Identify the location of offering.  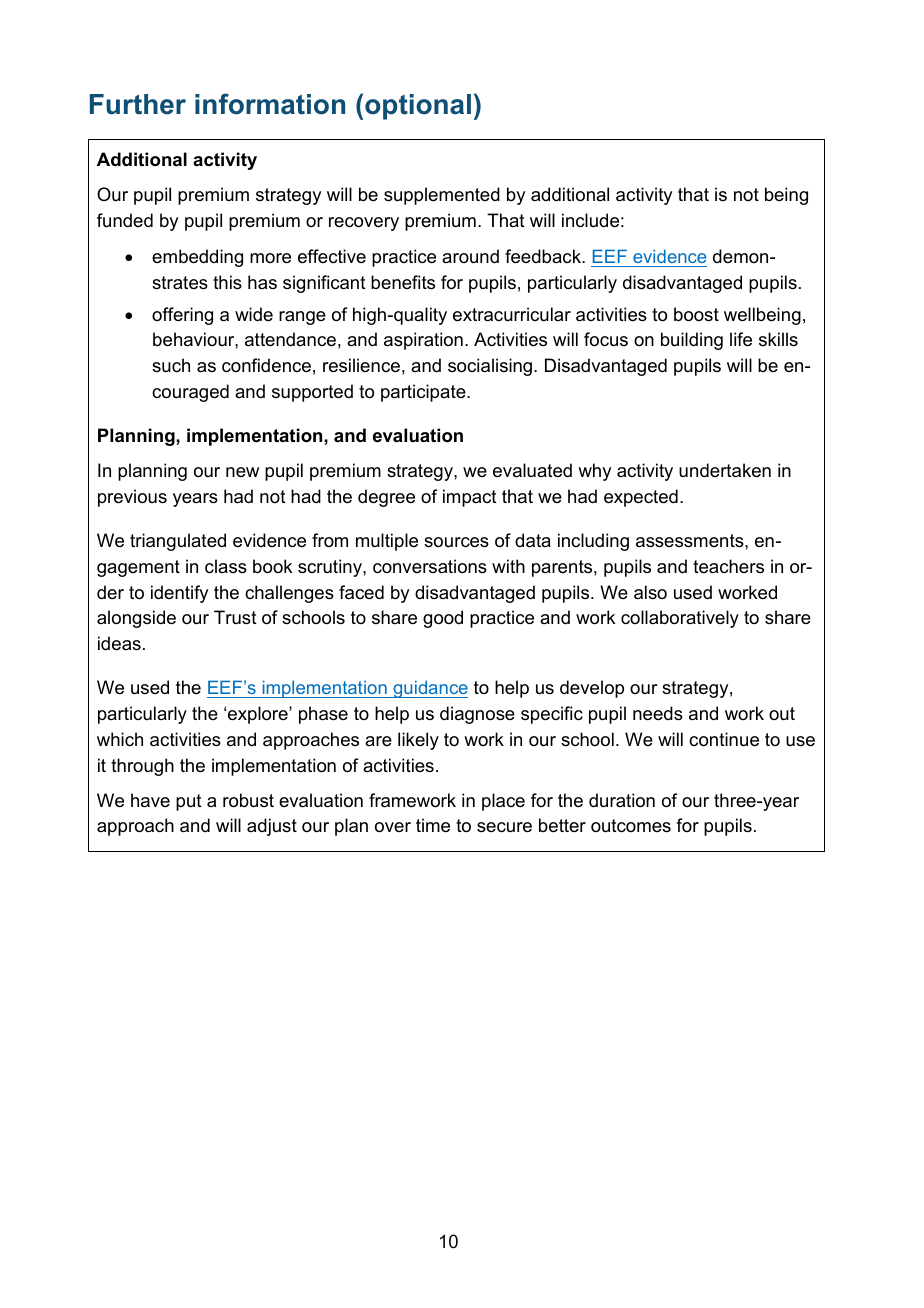
(182, 316).
